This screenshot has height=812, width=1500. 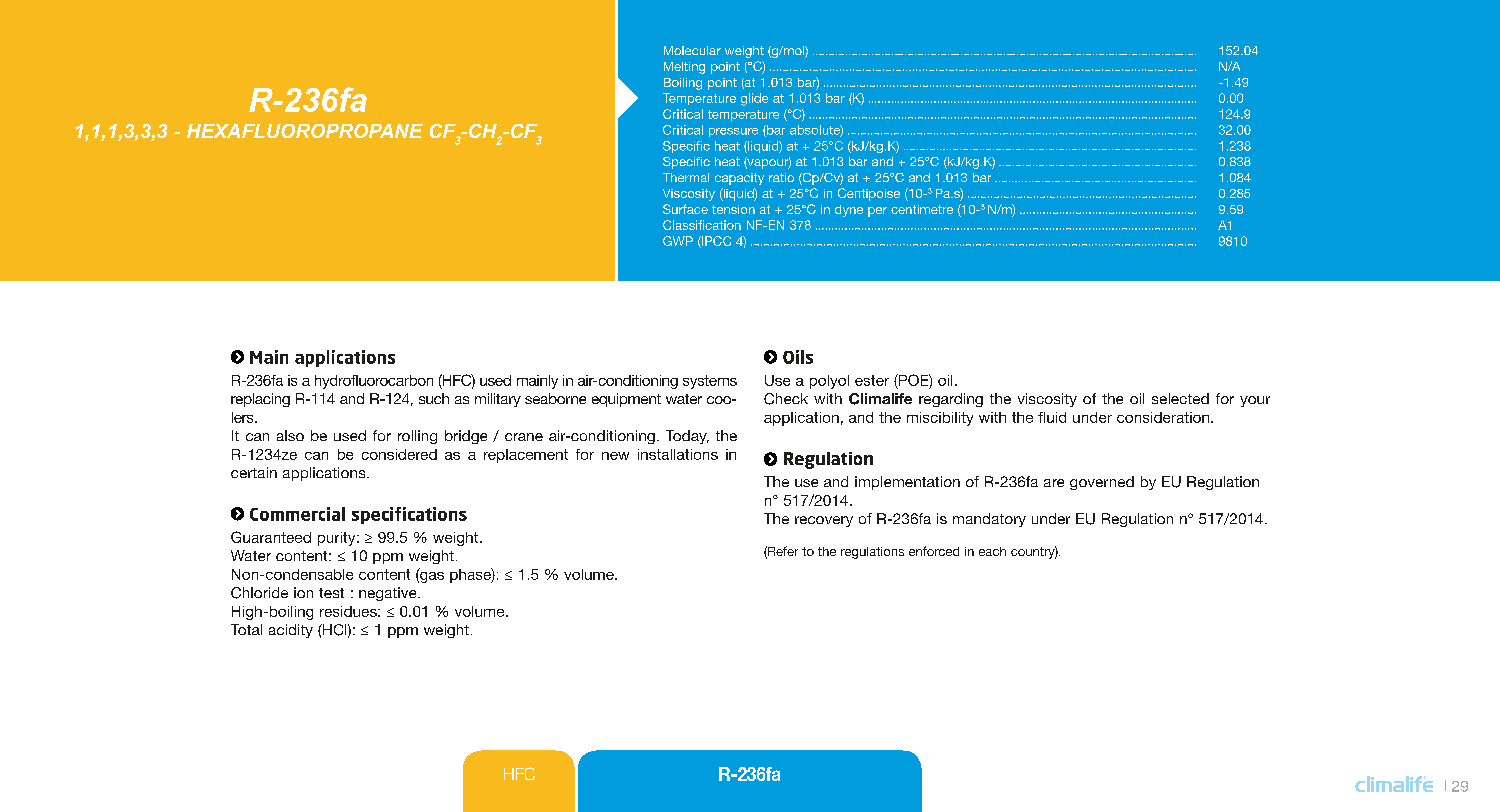 I want to click on Oils, so click(x=798, y=357).
